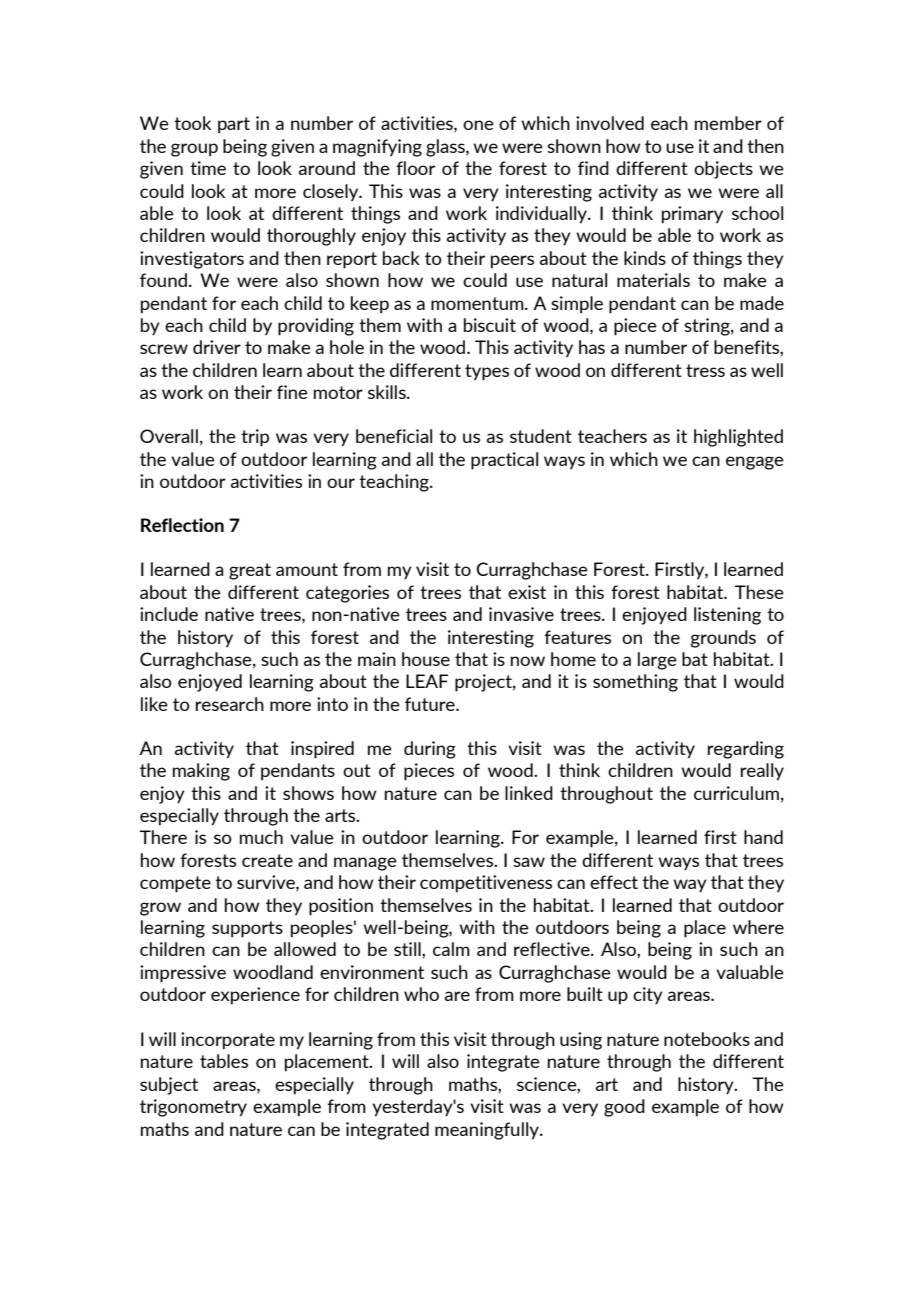  What do you see at coordinates (426, 659) in the screenshot?
I see `house` at bounding box center [426, 659].
